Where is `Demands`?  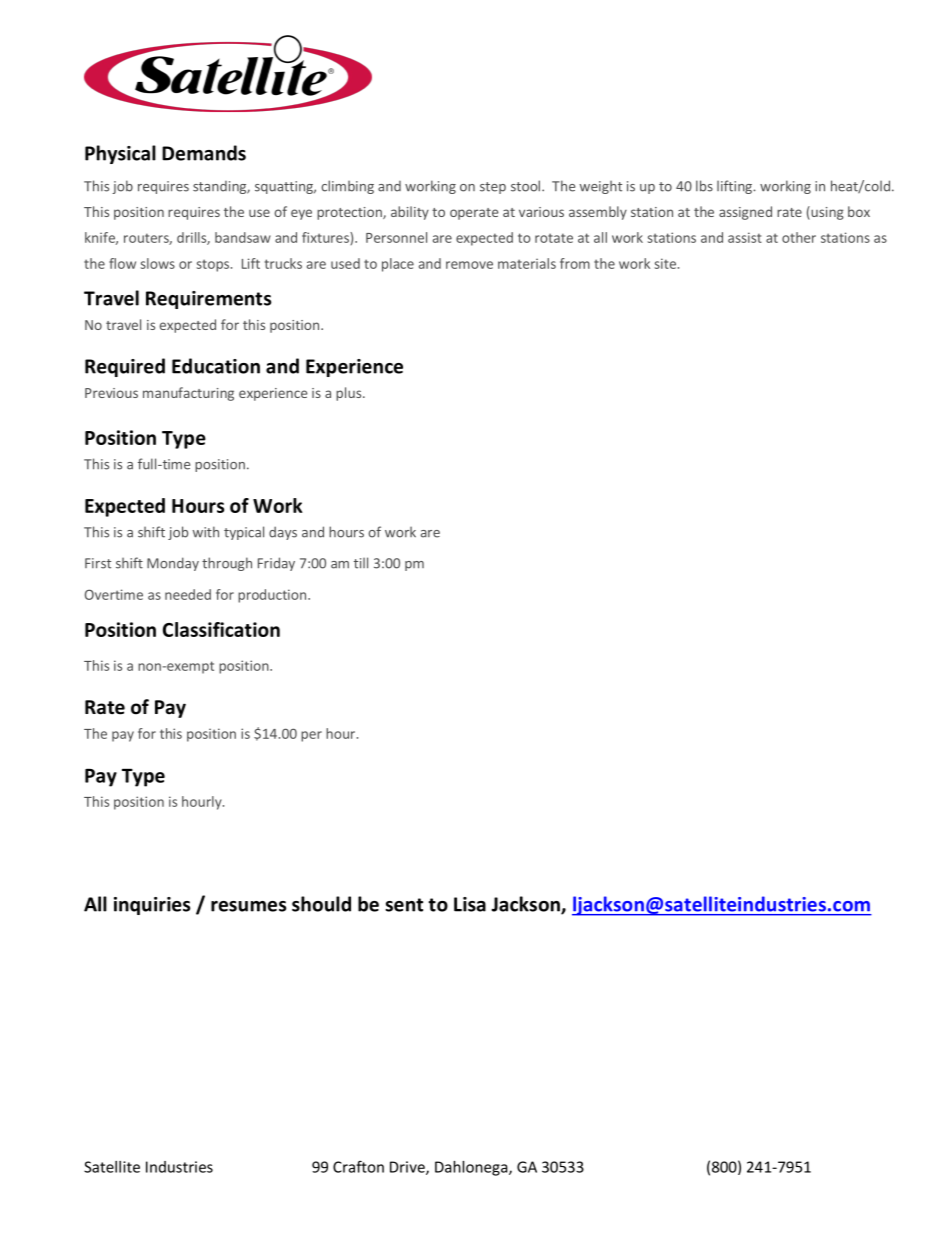
Demands is located at coordinates (204, 153).
